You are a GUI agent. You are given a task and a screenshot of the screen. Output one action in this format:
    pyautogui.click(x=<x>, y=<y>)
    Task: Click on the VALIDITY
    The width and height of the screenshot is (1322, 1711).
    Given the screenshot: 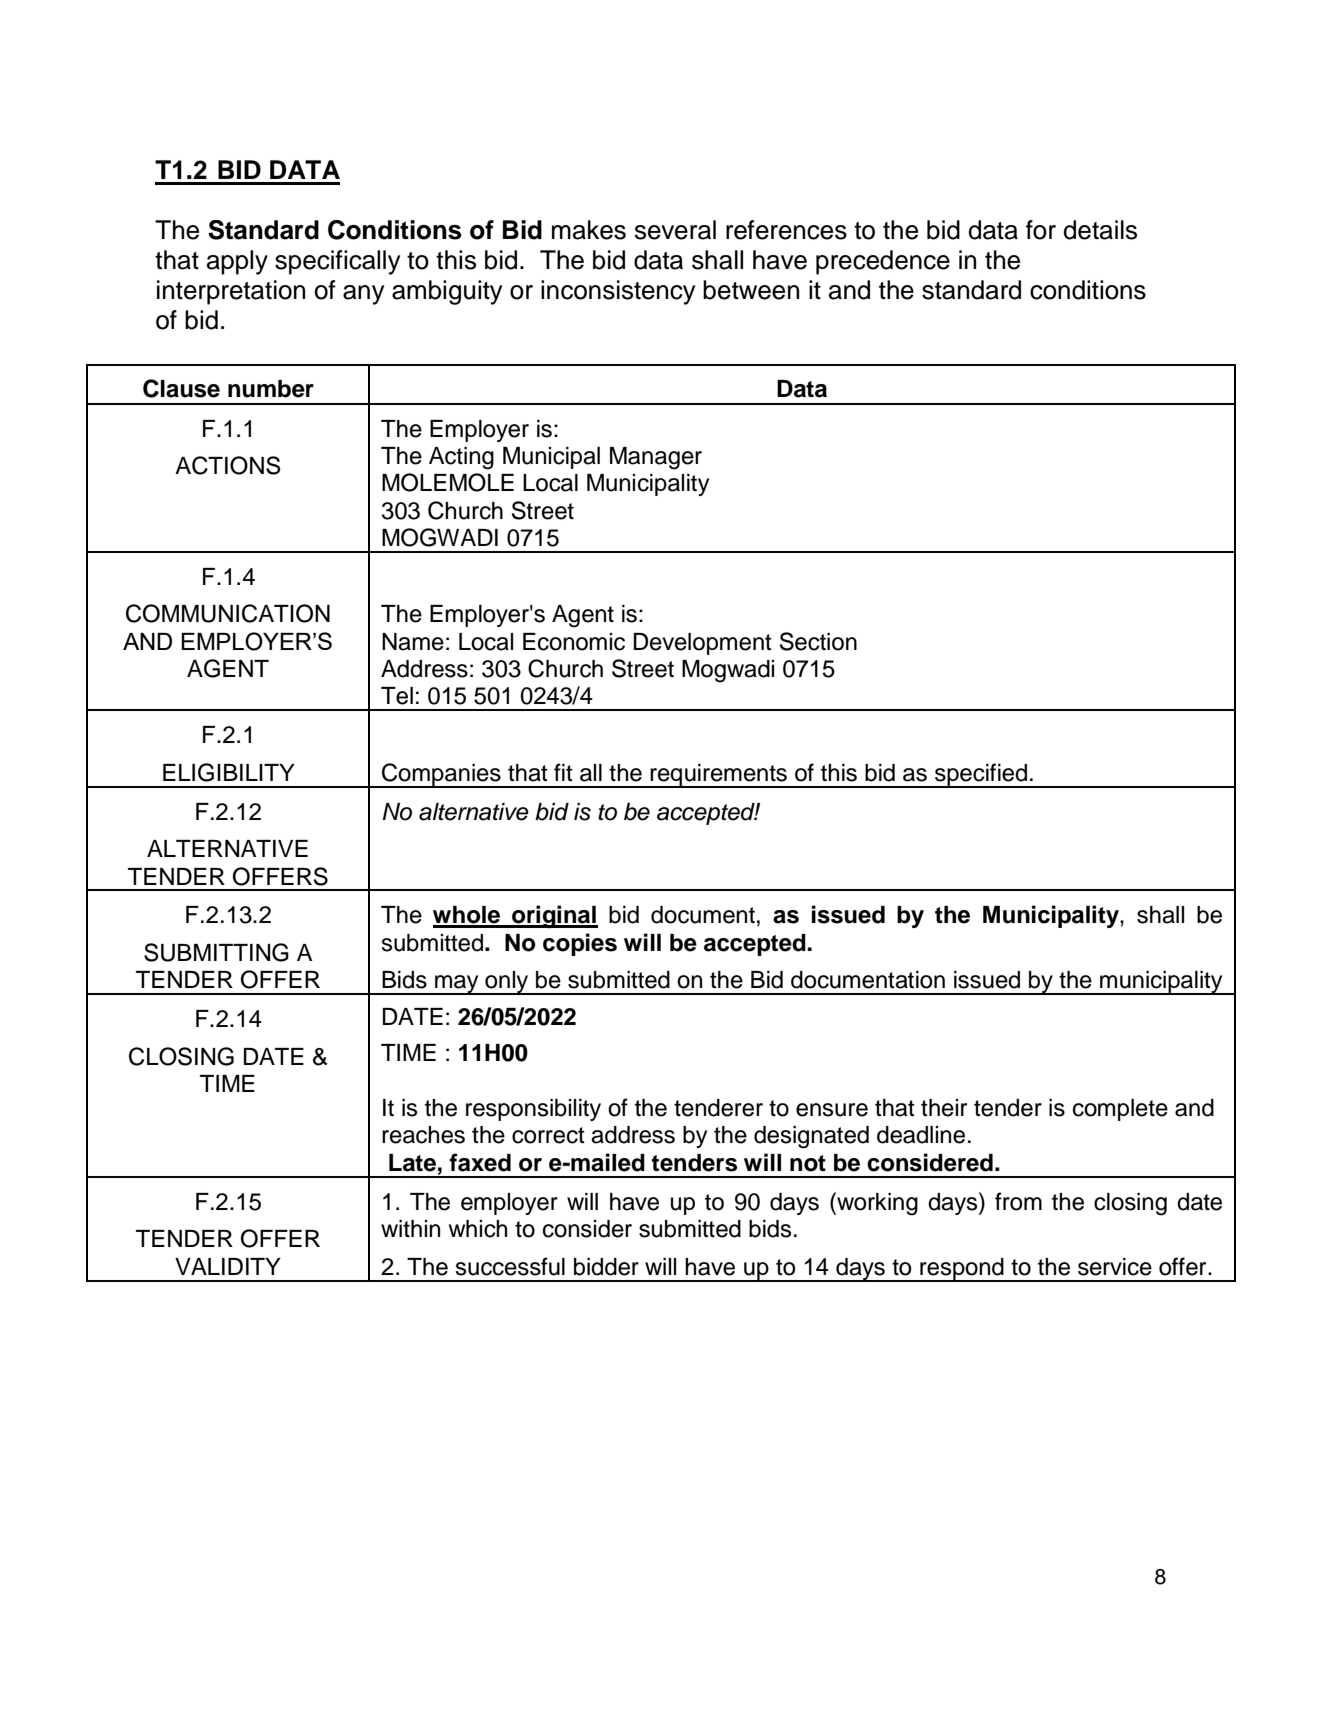 What is the action you would take?
    pyautogui.click(x=228, y=1266)
